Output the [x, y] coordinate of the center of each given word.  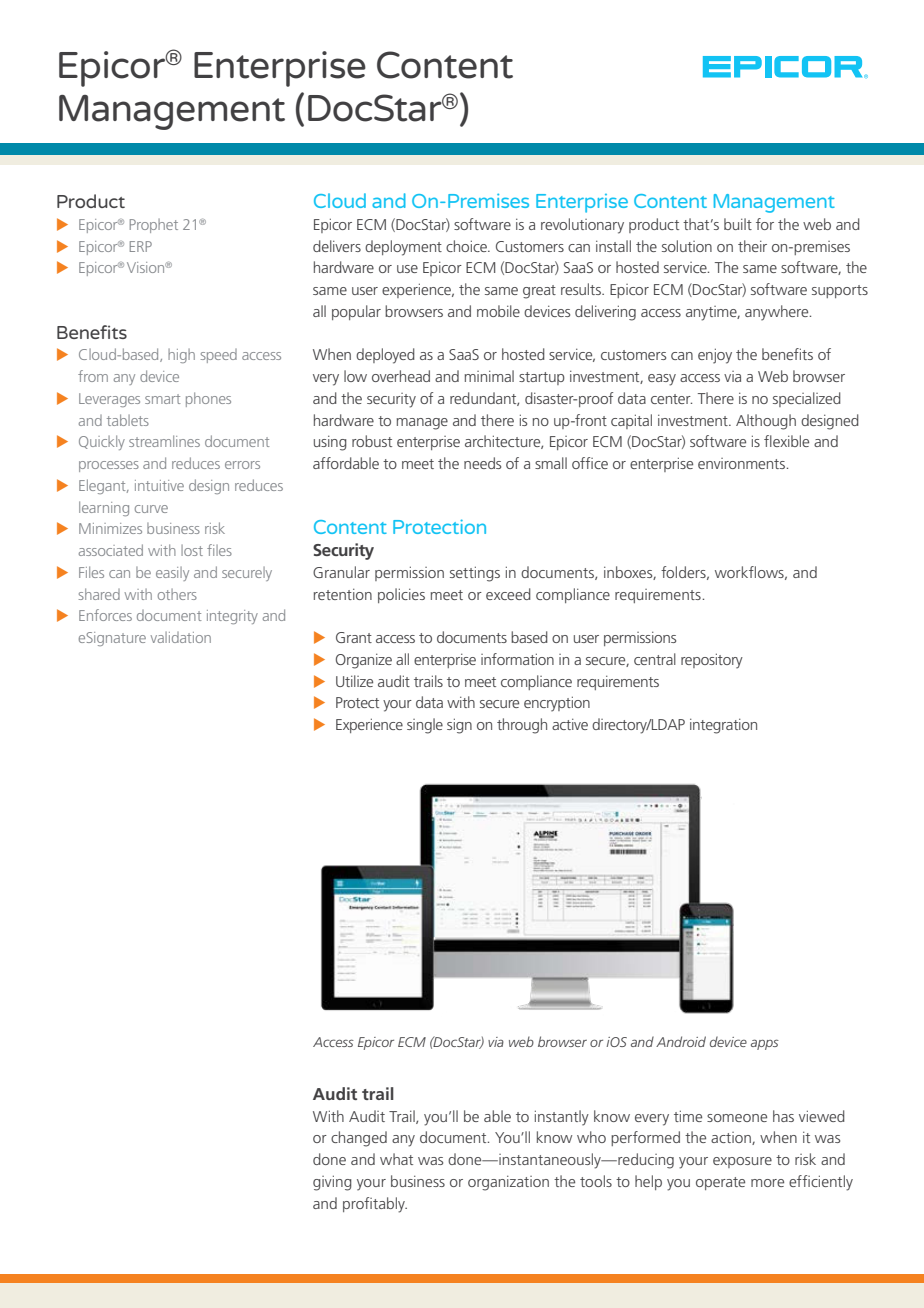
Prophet [154, 226]
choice [467, 246]
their [752, 246]
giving [332, 1183]
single [425, 726]
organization [508, 1183]
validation [181, 637]
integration [723, 726]
